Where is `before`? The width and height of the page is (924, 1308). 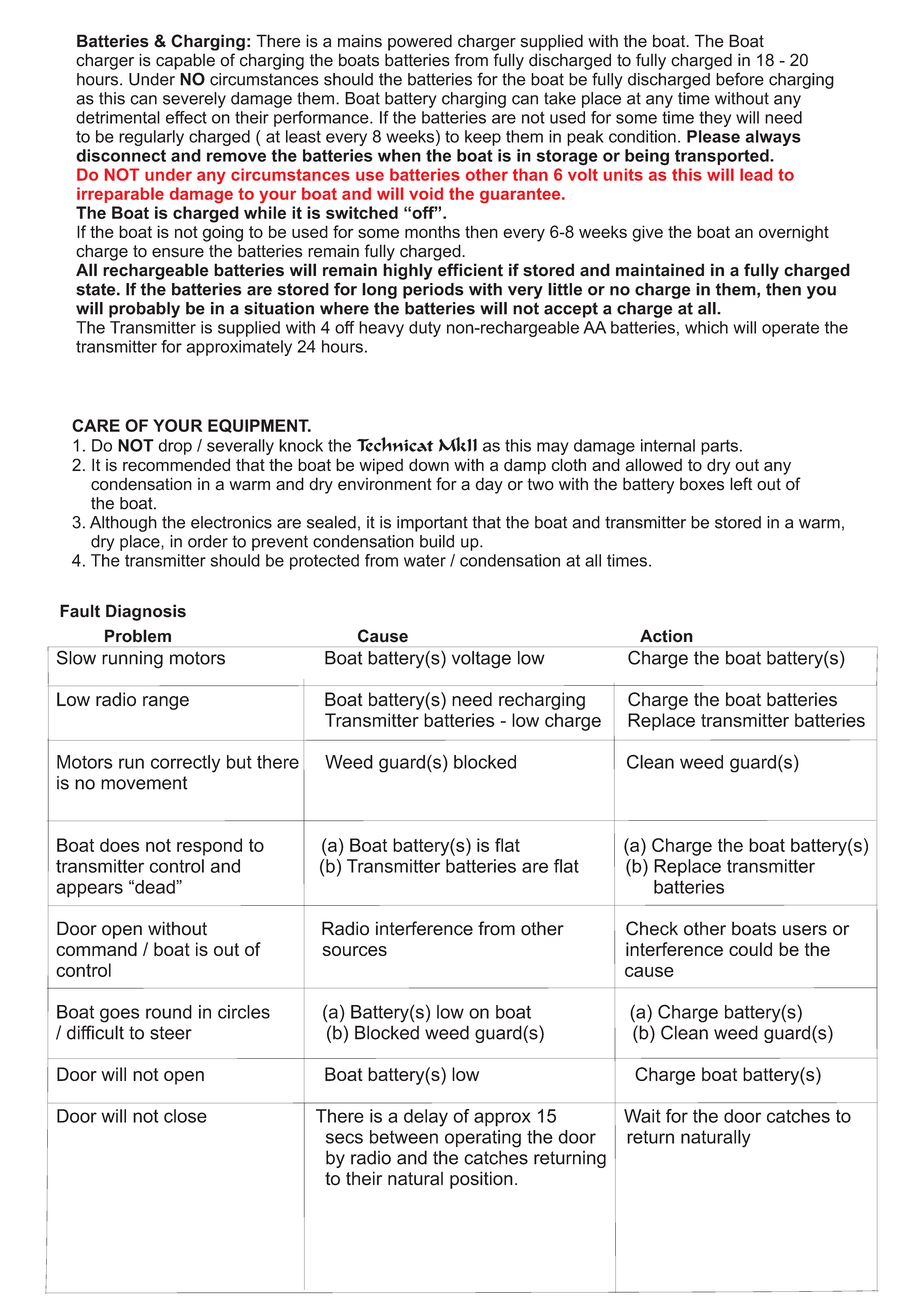 before is located at coordinates (740, 79).
